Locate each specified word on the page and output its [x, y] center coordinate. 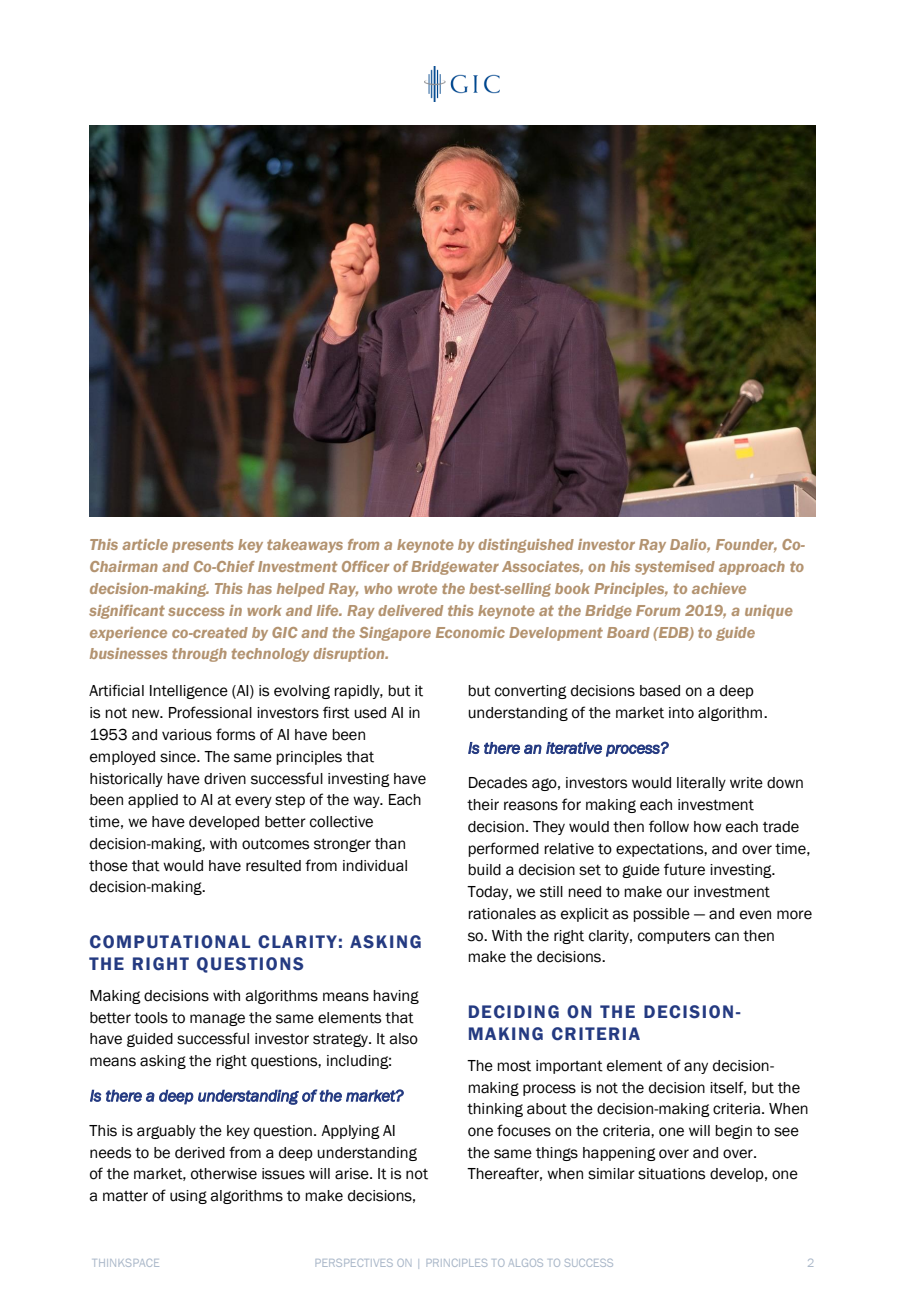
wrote [417, 588]
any [696, 1068]
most [514, 1066]
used [370, 713]
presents [202, 546]
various [187, 735]
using [188, 1197]
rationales [502, 914]
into [681, 713]
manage [217, 1019]
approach [752, 568]
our [678, 893]
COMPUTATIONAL [170, 942]
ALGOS [526, 1263]
